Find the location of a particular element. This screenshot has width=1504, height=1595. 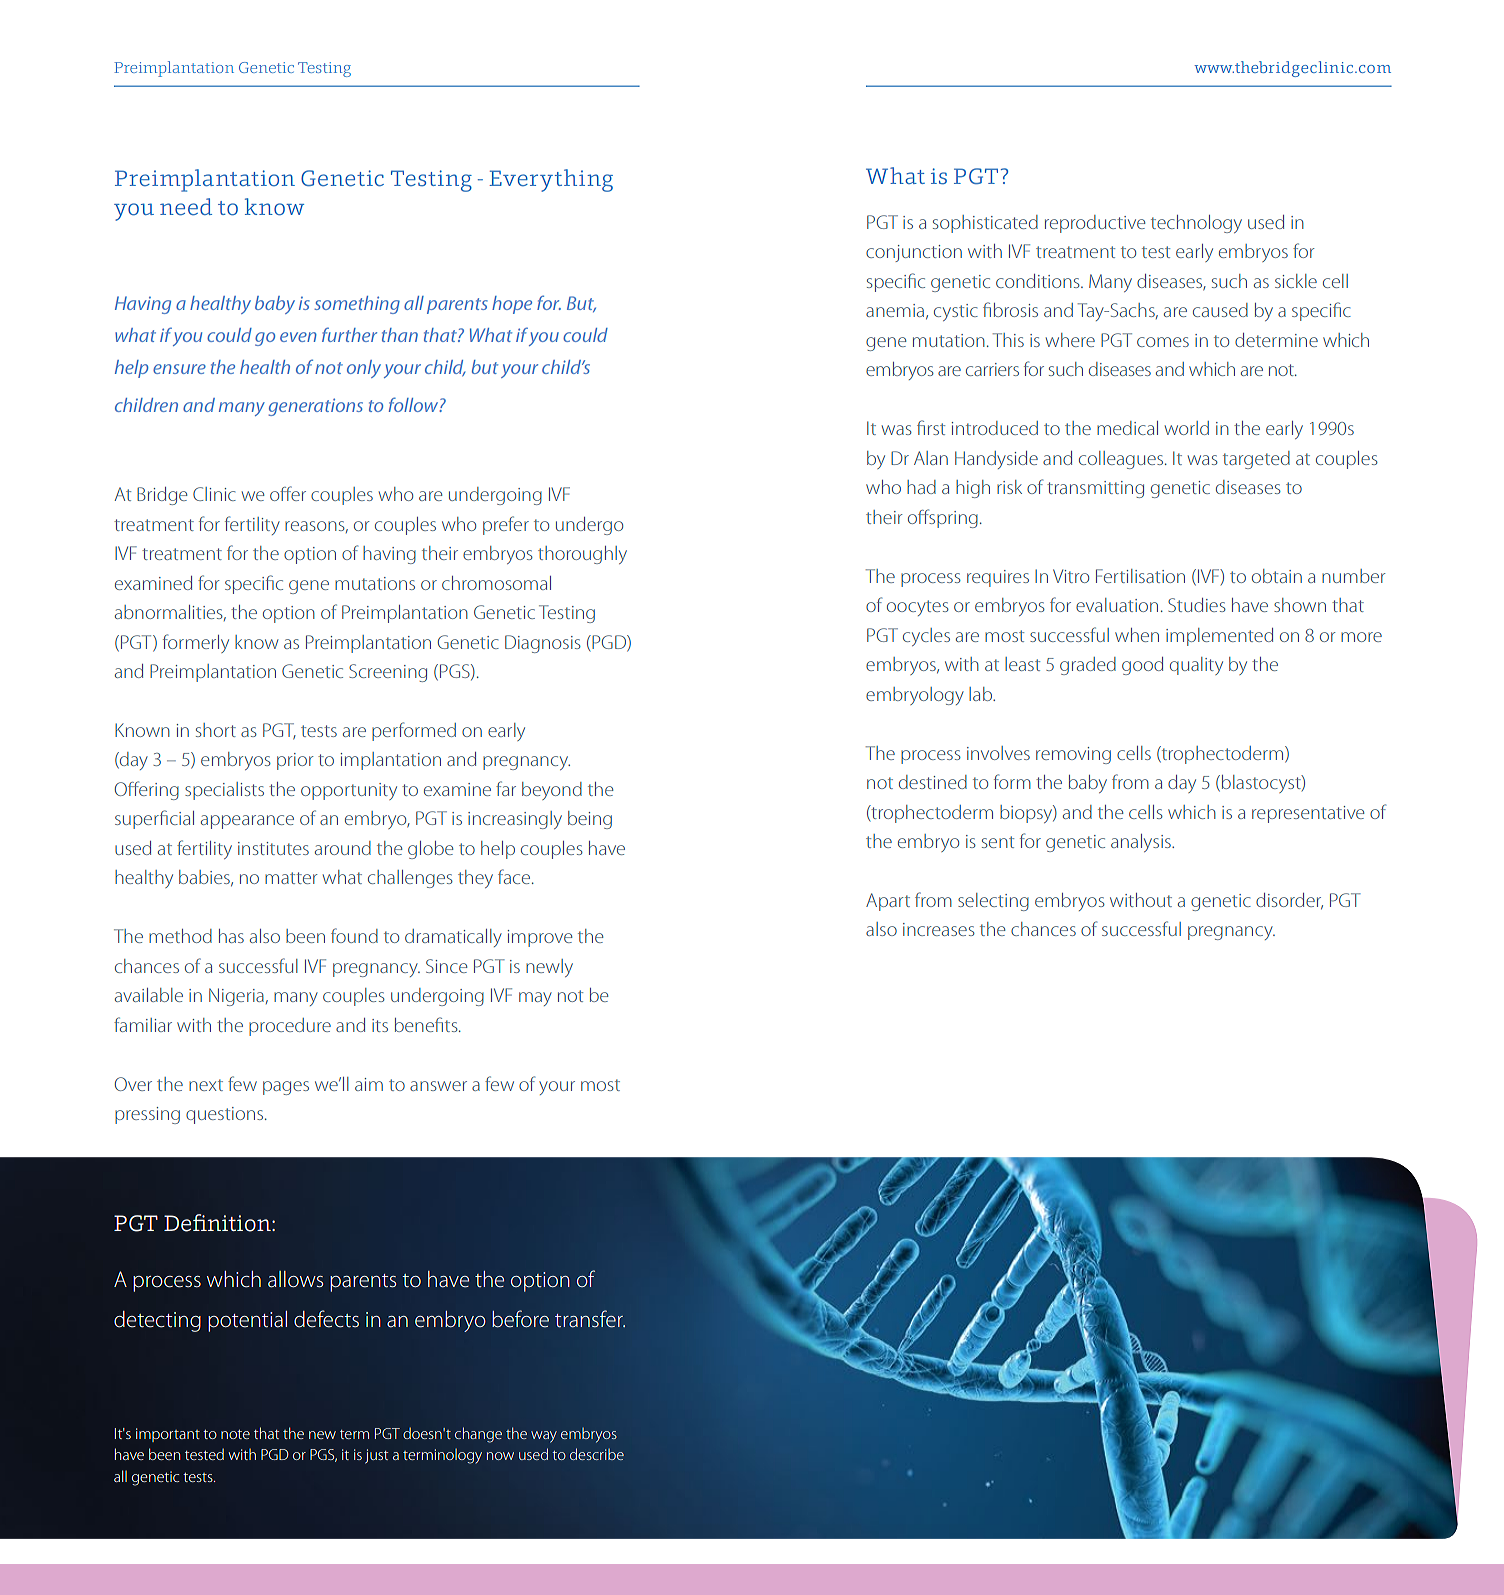

procedure is located at coordinates (290, 1027).
